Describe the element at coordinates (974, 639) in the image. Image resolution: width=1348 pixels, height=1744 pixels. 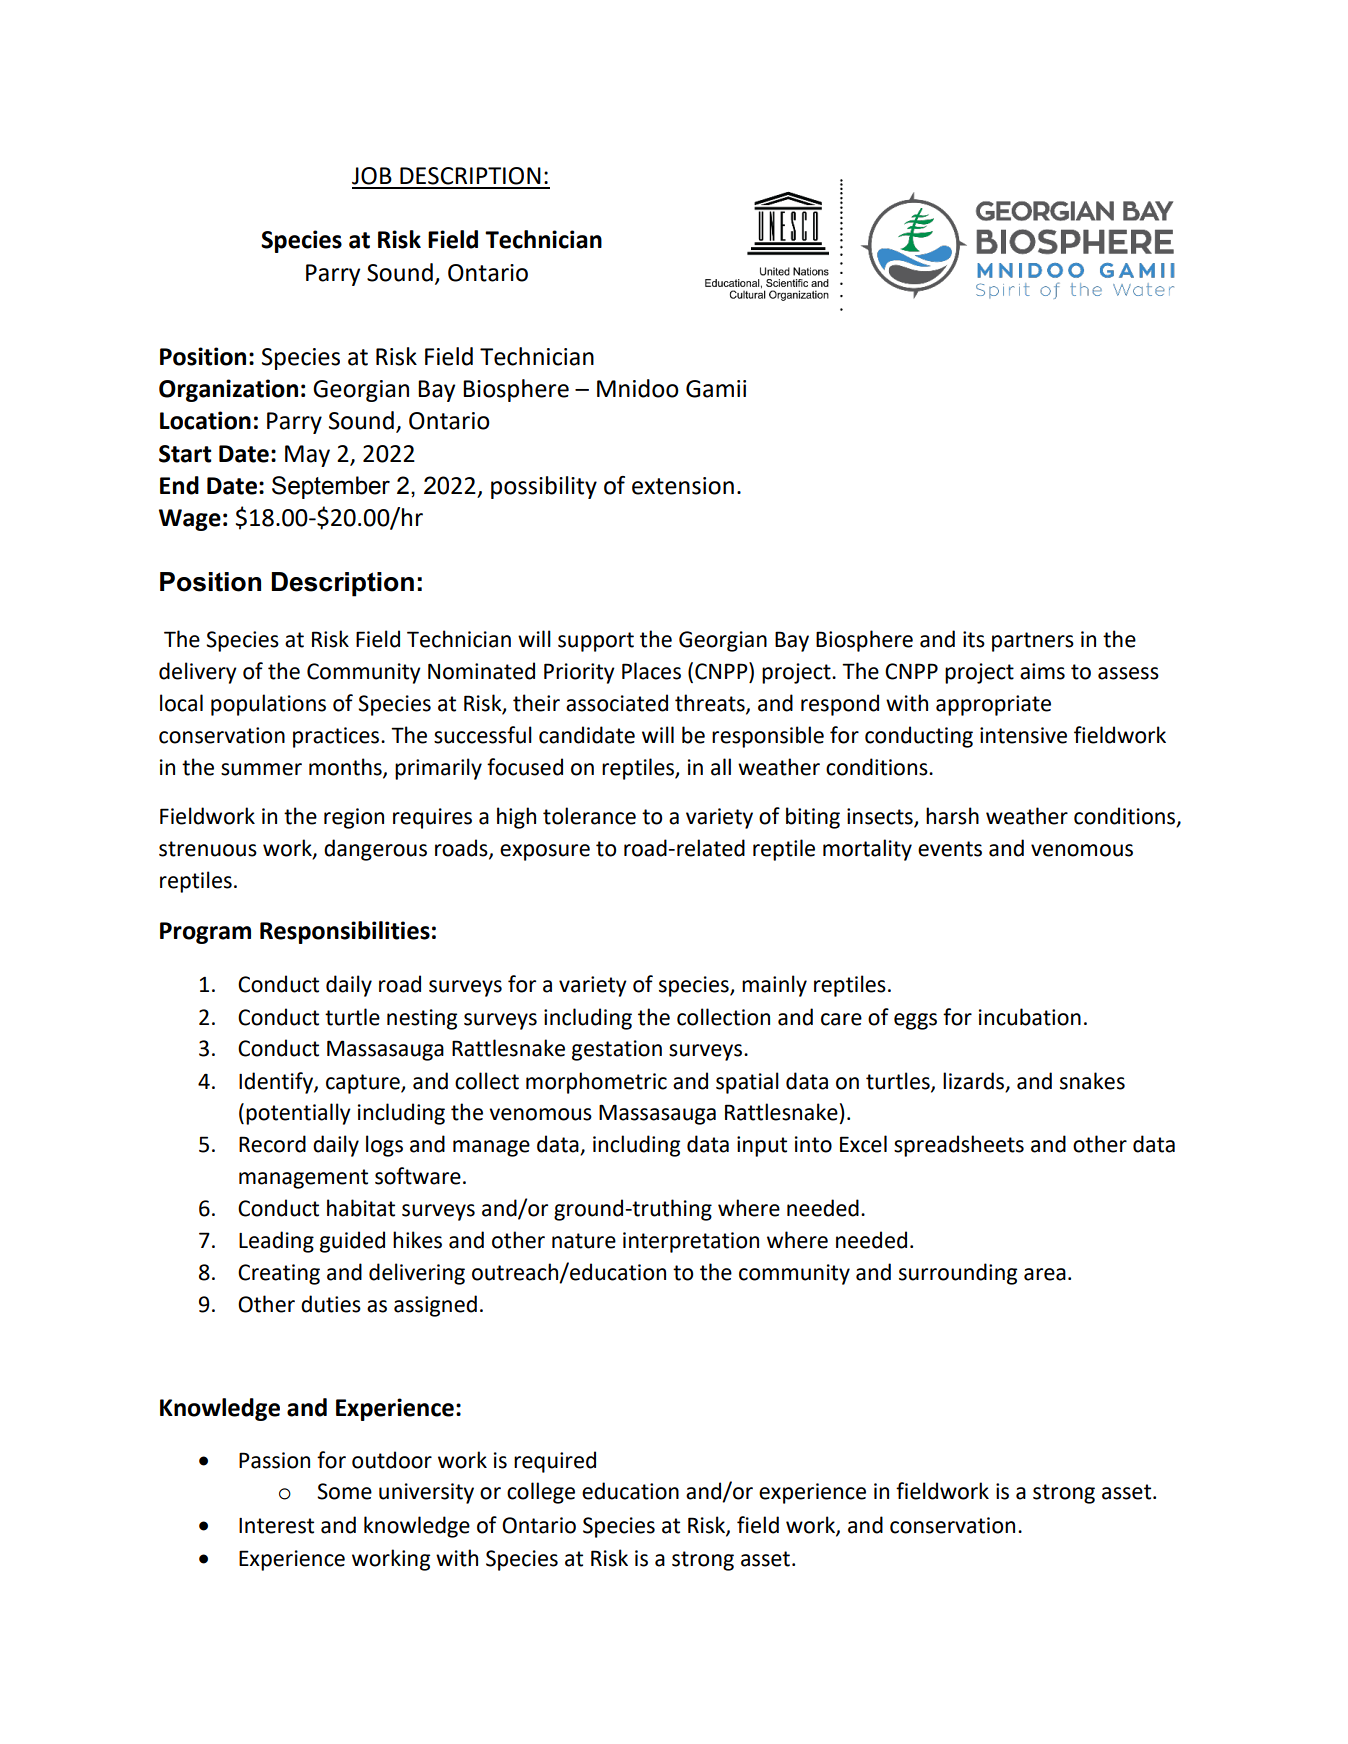
I see `its` at that location.
